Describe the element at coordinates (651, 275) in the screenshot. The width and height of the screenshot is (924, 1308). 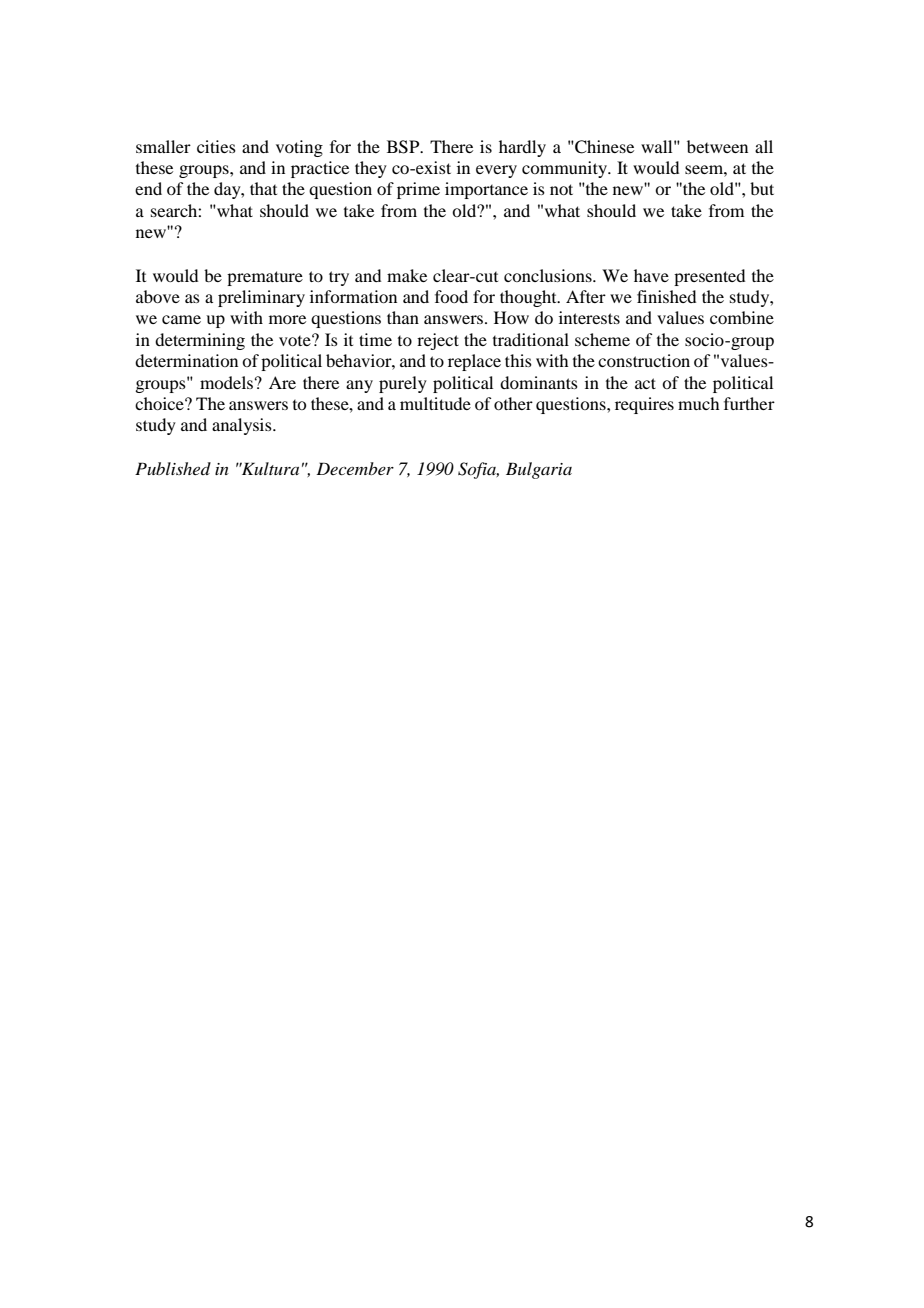
I see `have` at that location.
